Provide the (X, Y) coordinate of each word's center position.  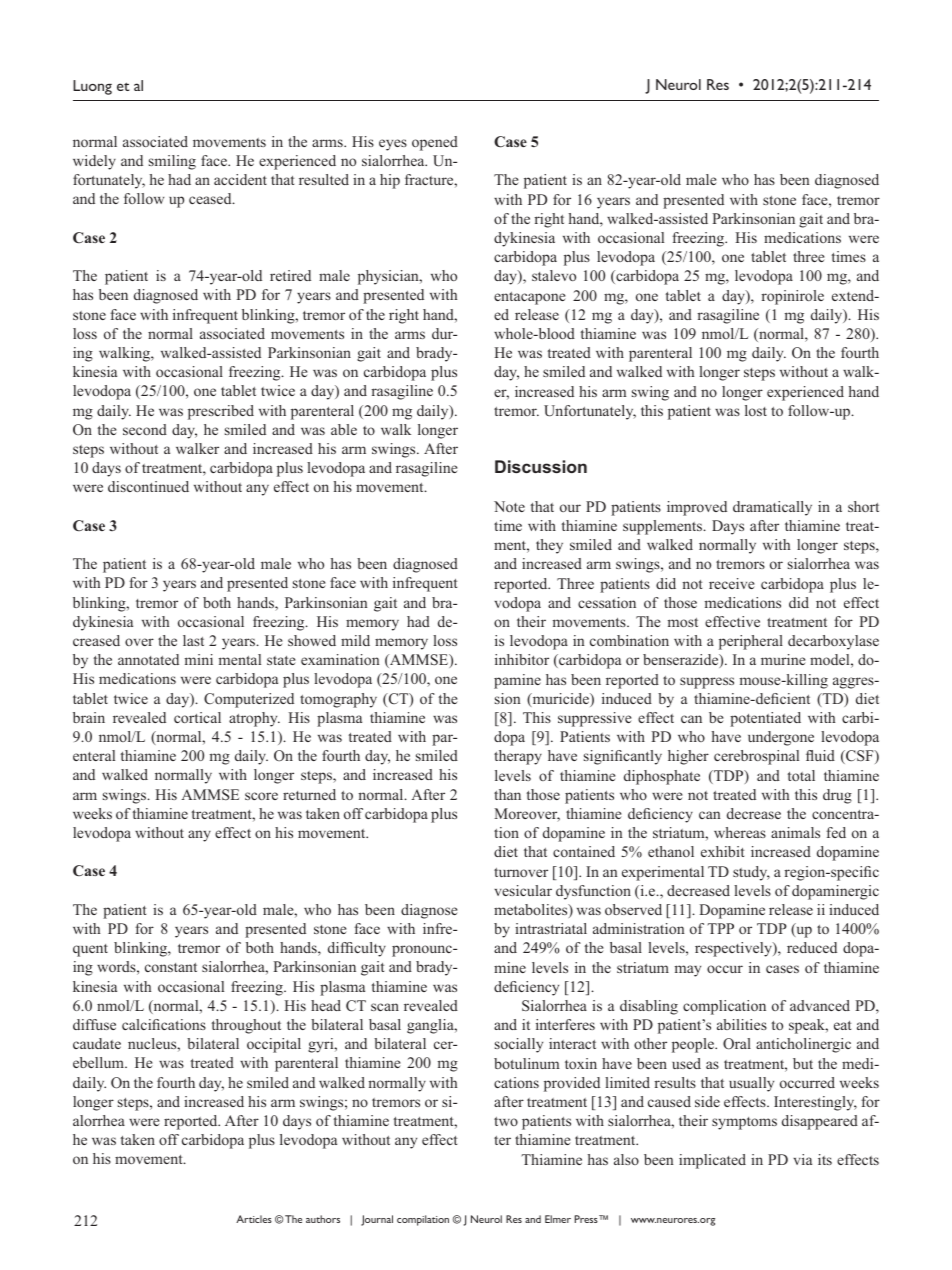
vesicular (523, 890)
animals (795, 832)
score (261, 796)
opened (435, 143)
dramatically (772, 508)
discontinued (148, 486)
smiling (172, 162)
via (802, 1159)
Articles (254, 1219)
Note (509, 506)
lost (756, 410)
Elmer (558, 1219)
